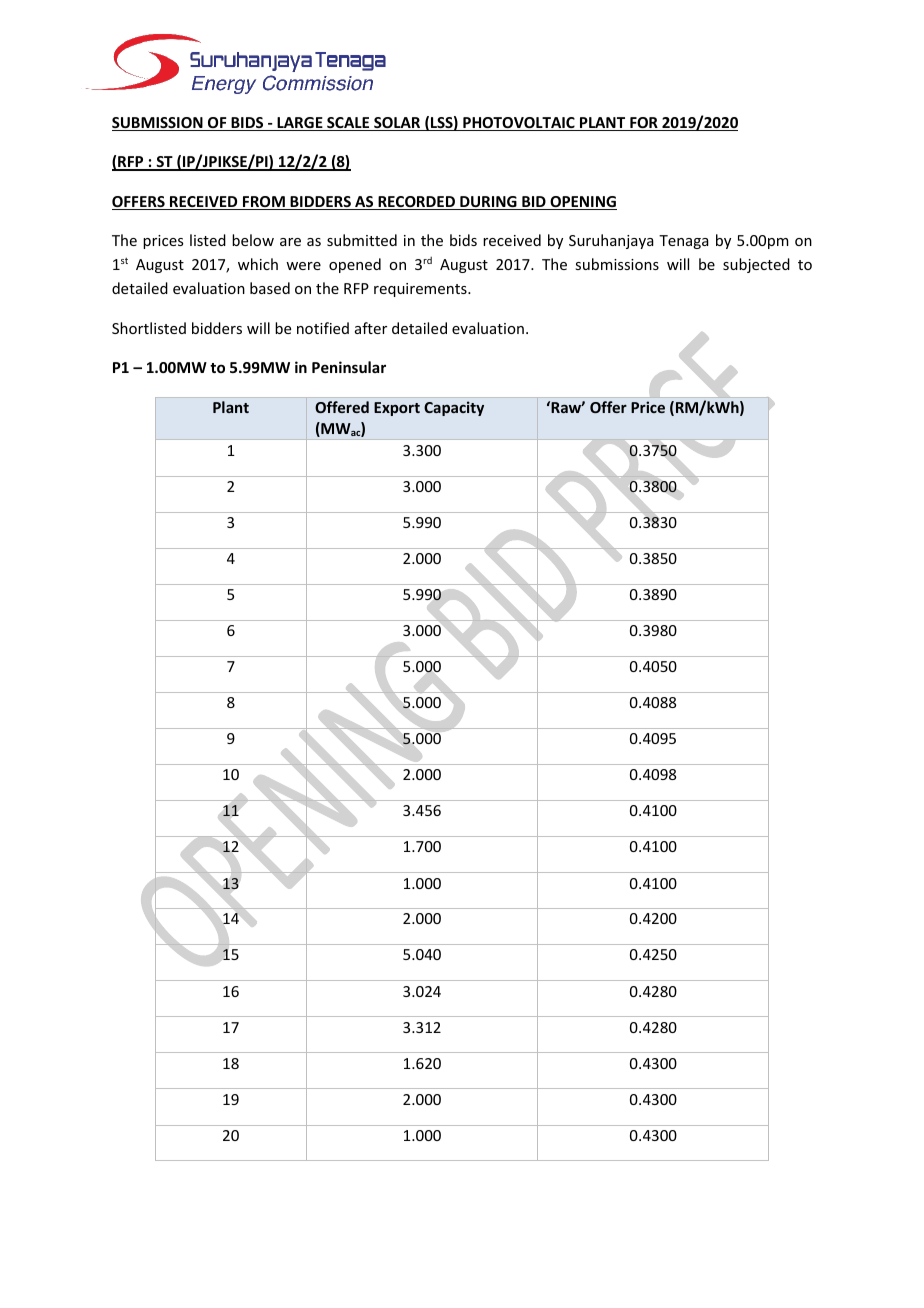 The width and height of the document is (924, 1308). Describe the element at coordinates (454, 408) in the document. I see `Capacity` at that location.
